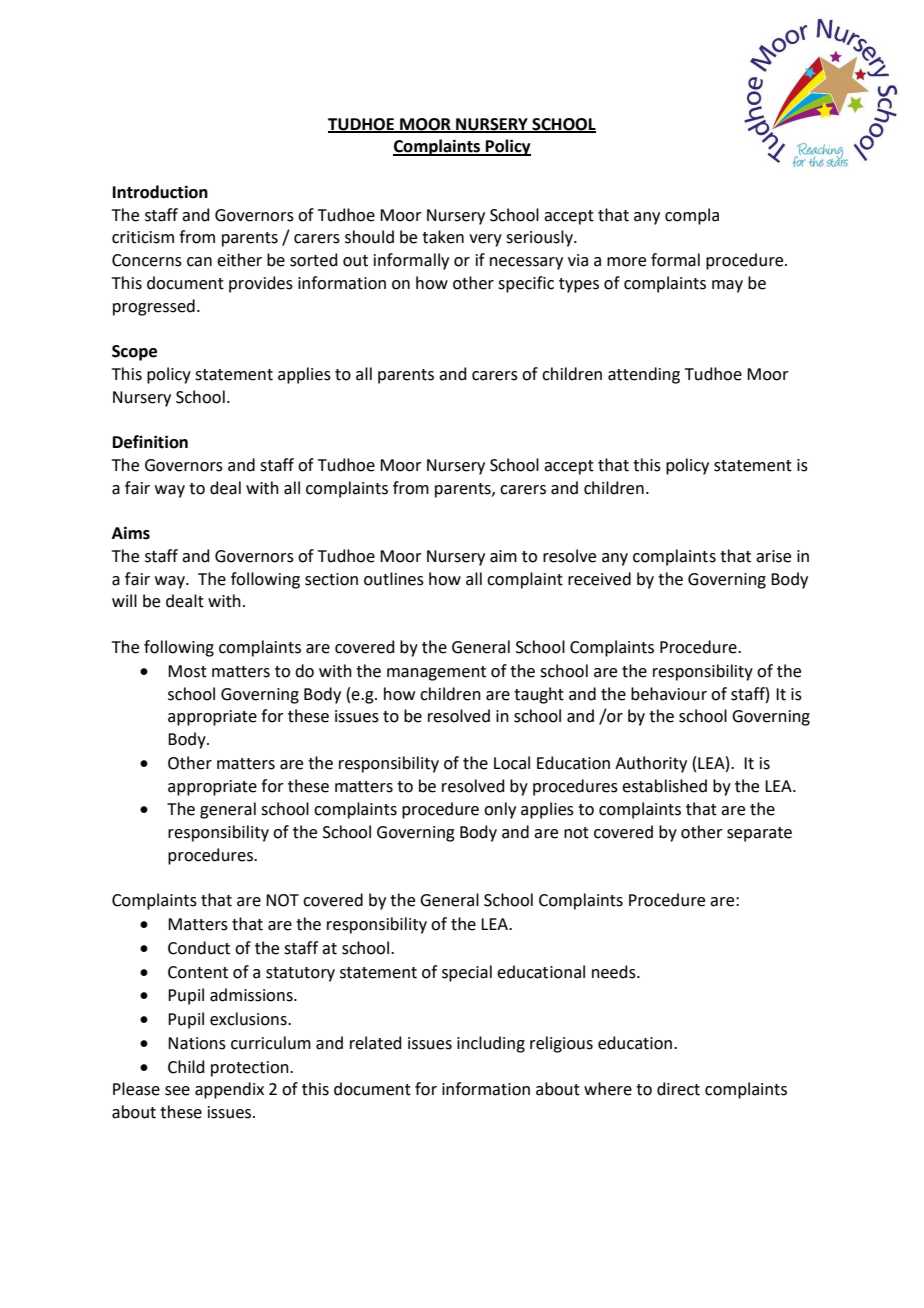  I want to click on Aims, so click(131, 533).
